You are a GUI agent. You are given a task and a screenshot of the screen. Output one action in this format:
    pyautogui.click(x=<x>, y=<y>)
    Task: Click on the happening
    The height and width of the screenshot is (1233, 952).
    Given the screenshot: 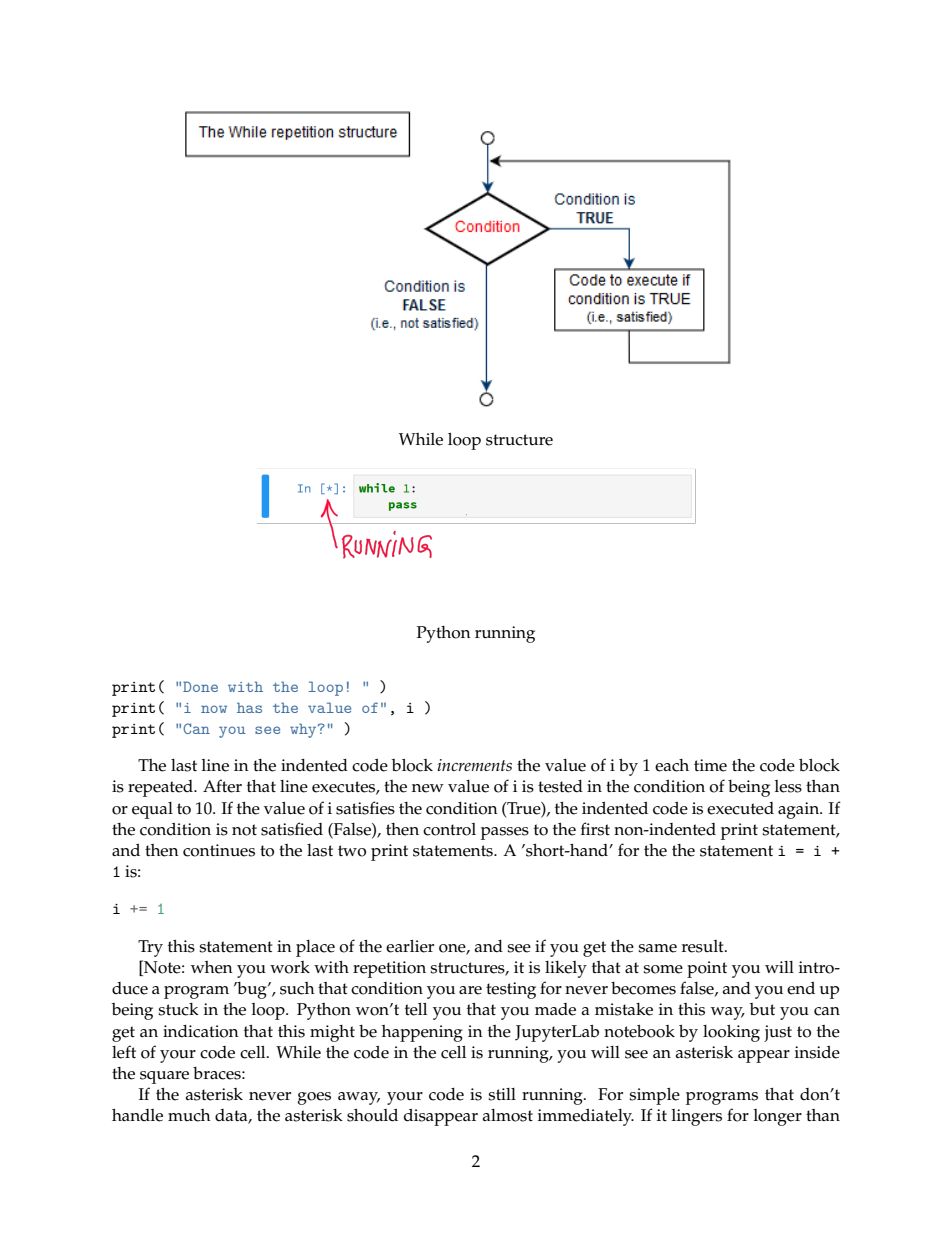 What is the action you would take?
    pyautogui.click(x=422, y=1033)
